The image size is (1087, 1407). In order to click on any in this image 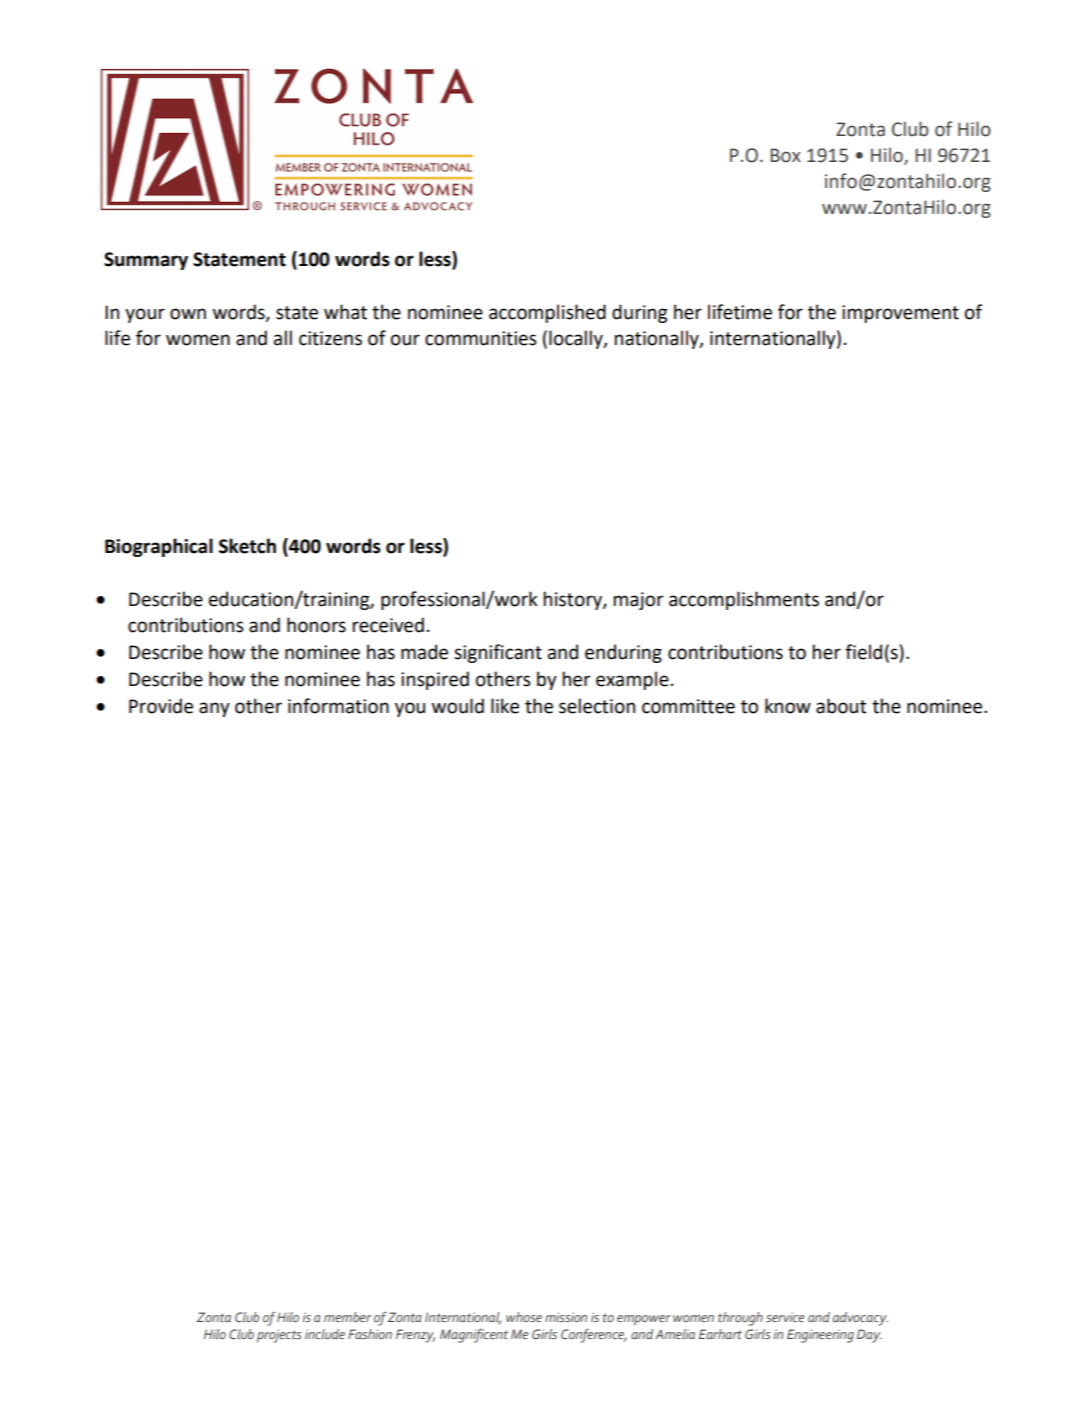, I will do `click(214, 709)`.
